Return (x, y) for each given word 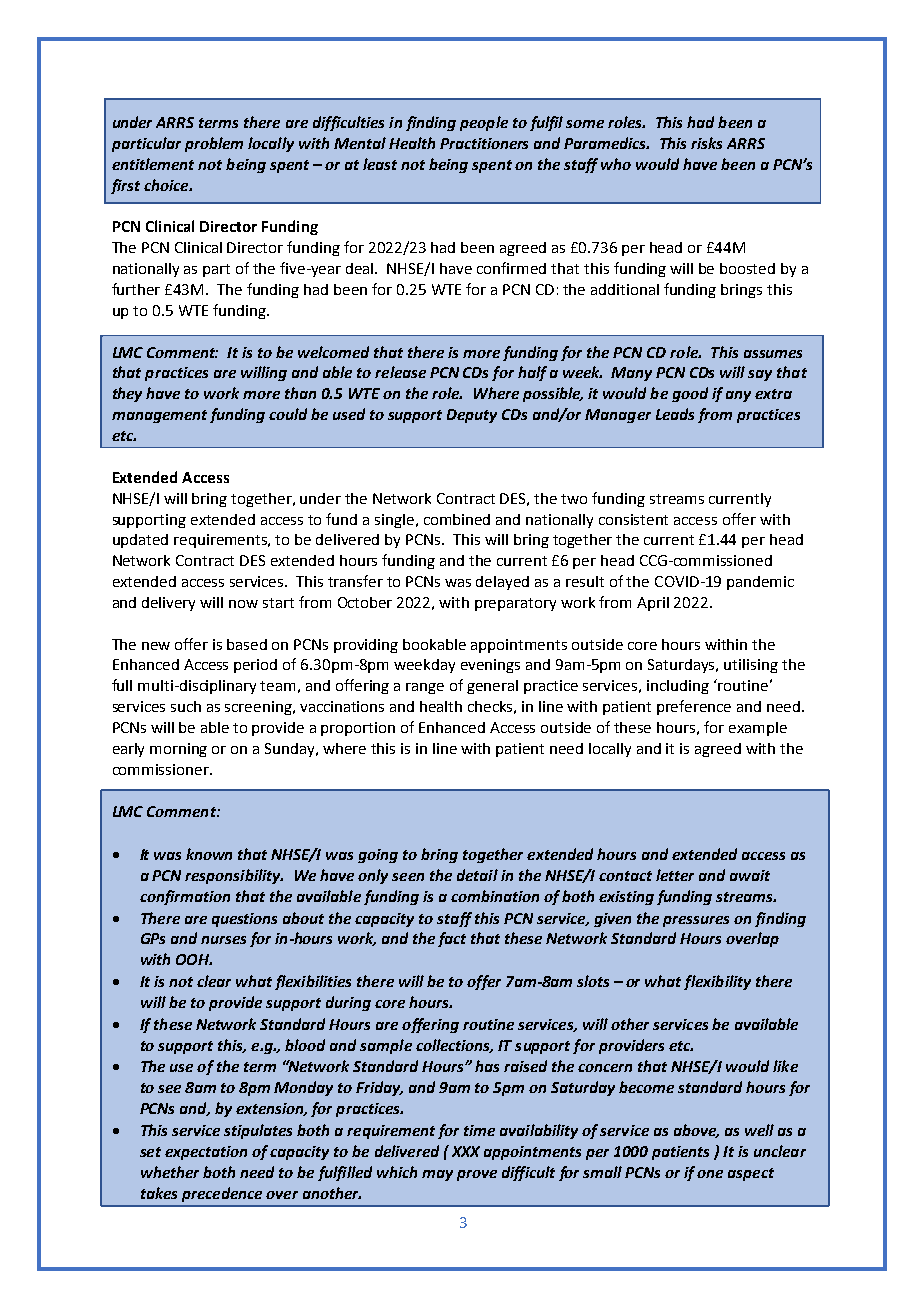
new (156, 646)
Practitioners (484, 143)
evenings (490, 666)
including (678, 687)
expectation (206, 1153)
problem (214, 144)
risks (706, 143)
